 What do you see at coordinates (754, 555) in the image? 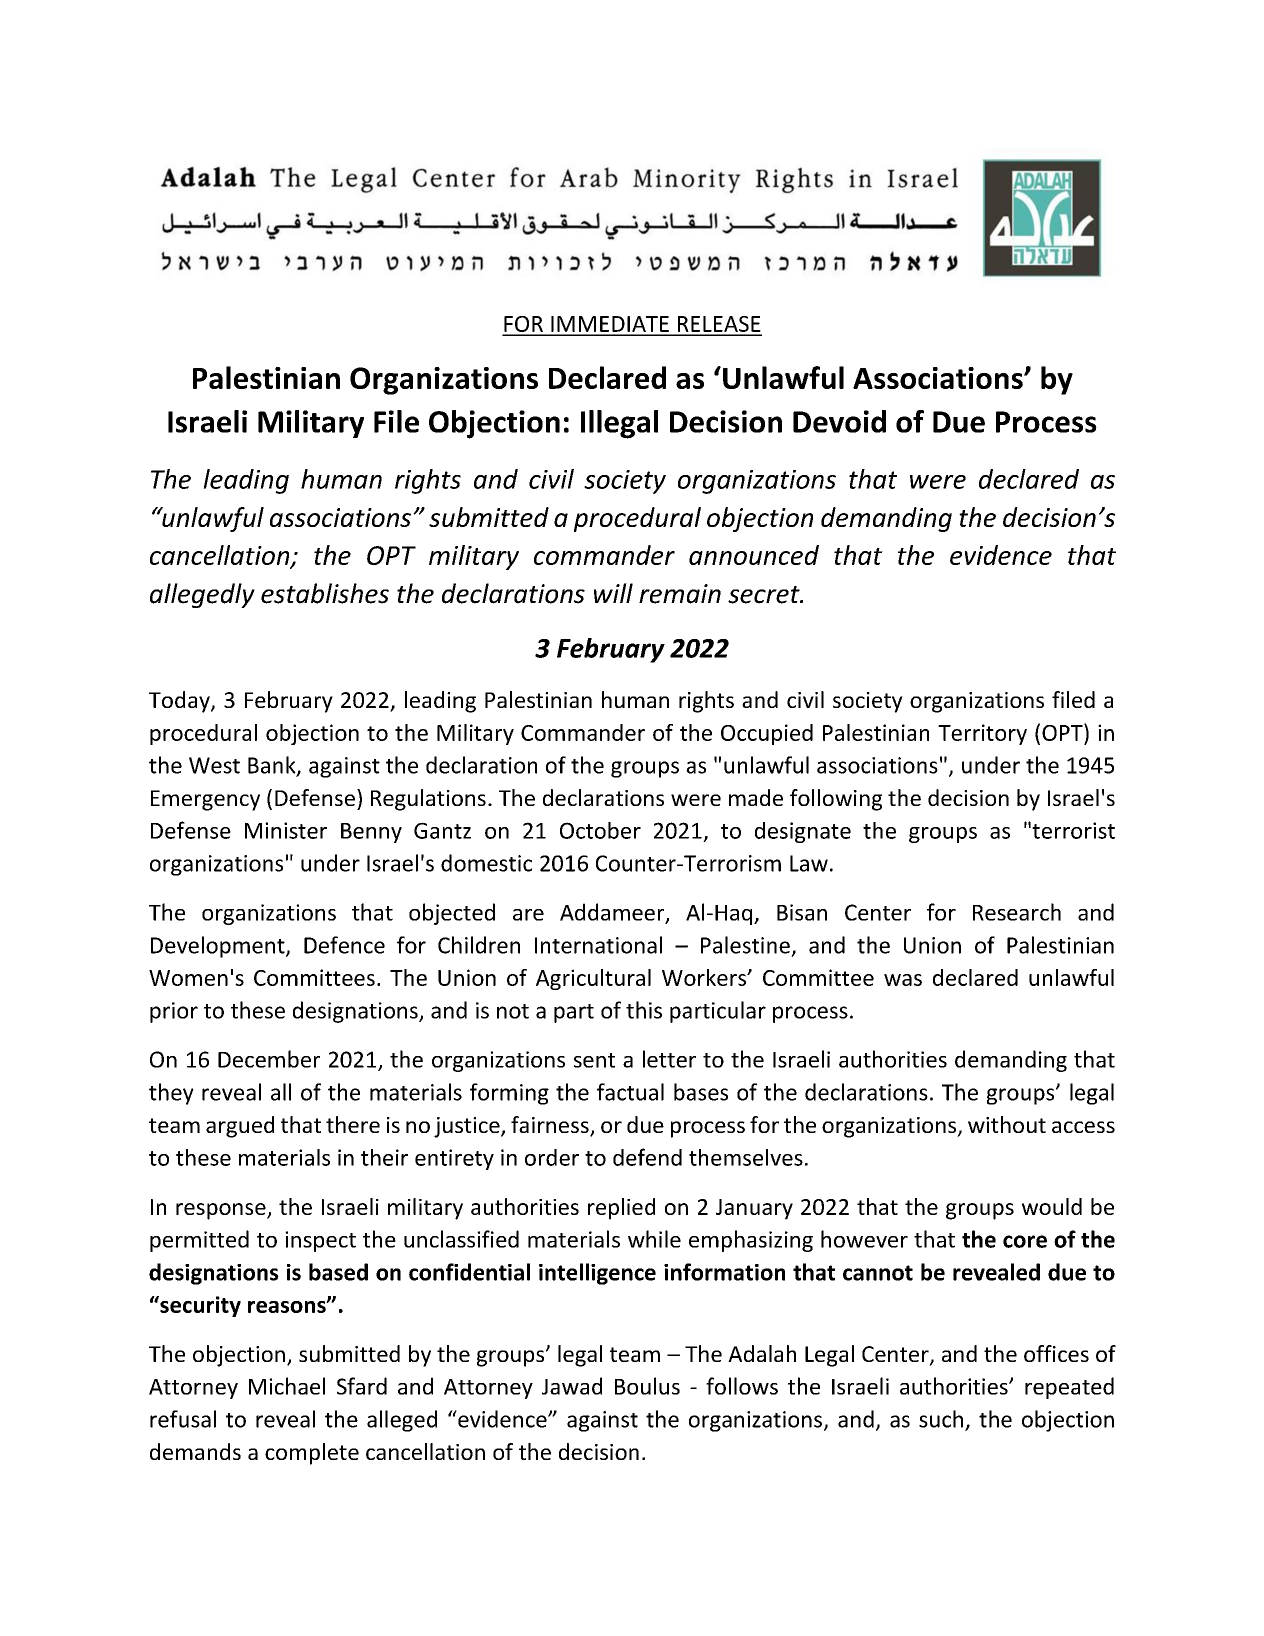
I see `announced` at bounding box center [754, 555].
